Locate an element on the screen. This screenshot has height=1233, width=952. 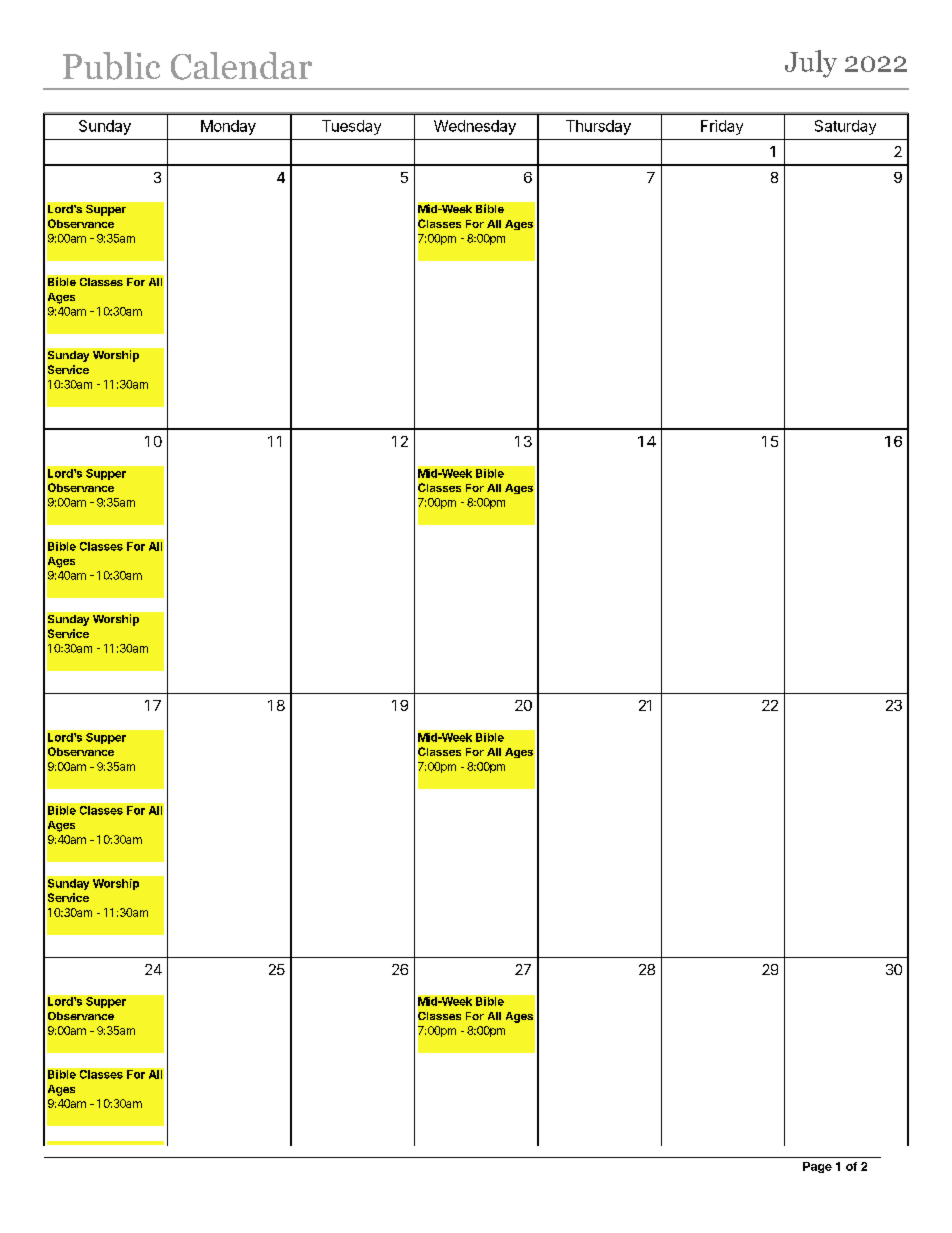
Page is located at coordinates (817, 1167).
